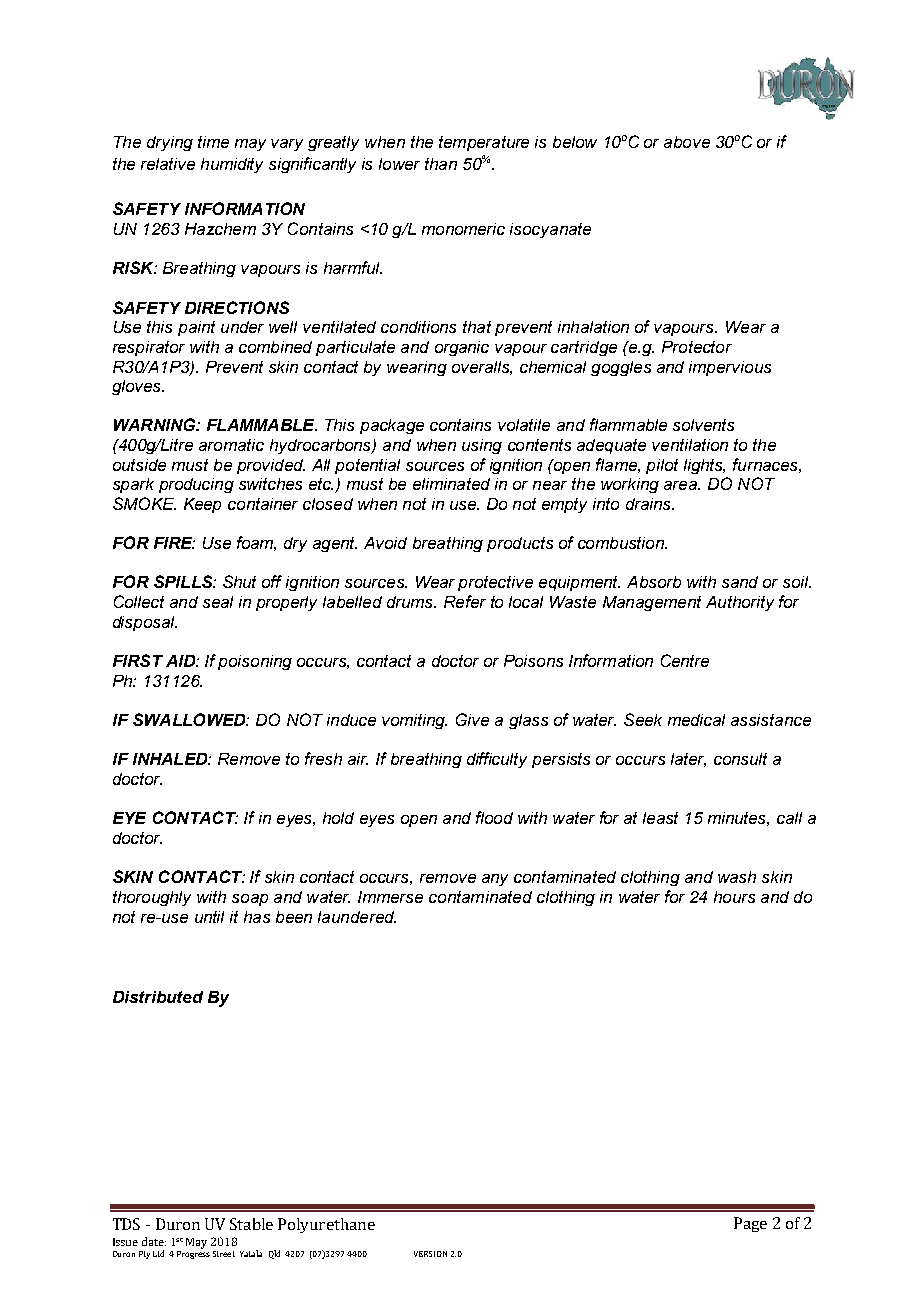  What do you see at coordinates (430, 1254) in the screenshot?
I see `VERSION` at bounding box center [430, 1254].
